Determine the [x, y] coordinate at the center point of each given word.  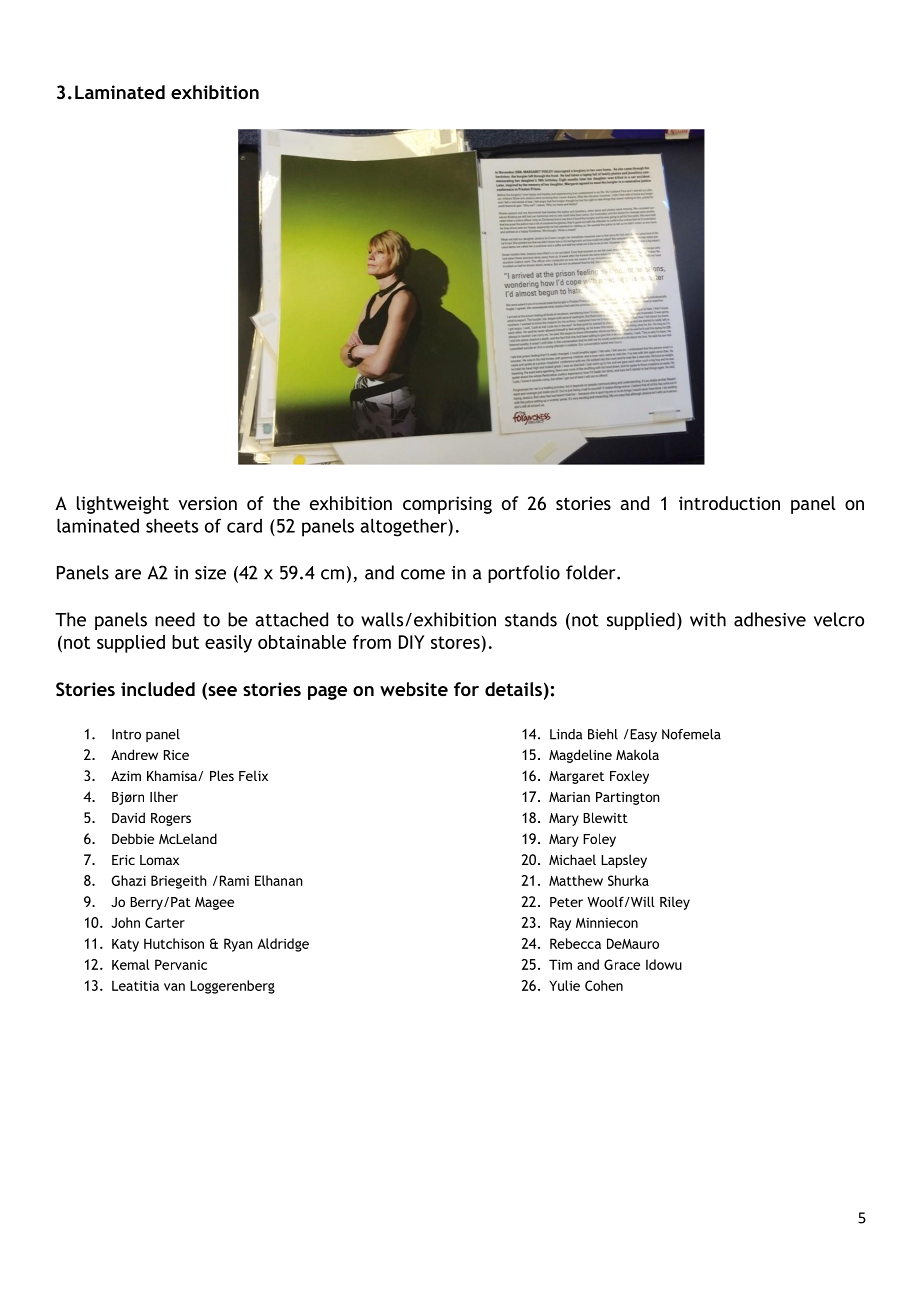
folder [592, 572]
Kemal [131, 964]
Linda [566, 734]
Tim [560, 964]
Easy [642, 735]
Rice [176, 755]
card [244, 525]
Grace [622, 964]
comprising [447, 505]
